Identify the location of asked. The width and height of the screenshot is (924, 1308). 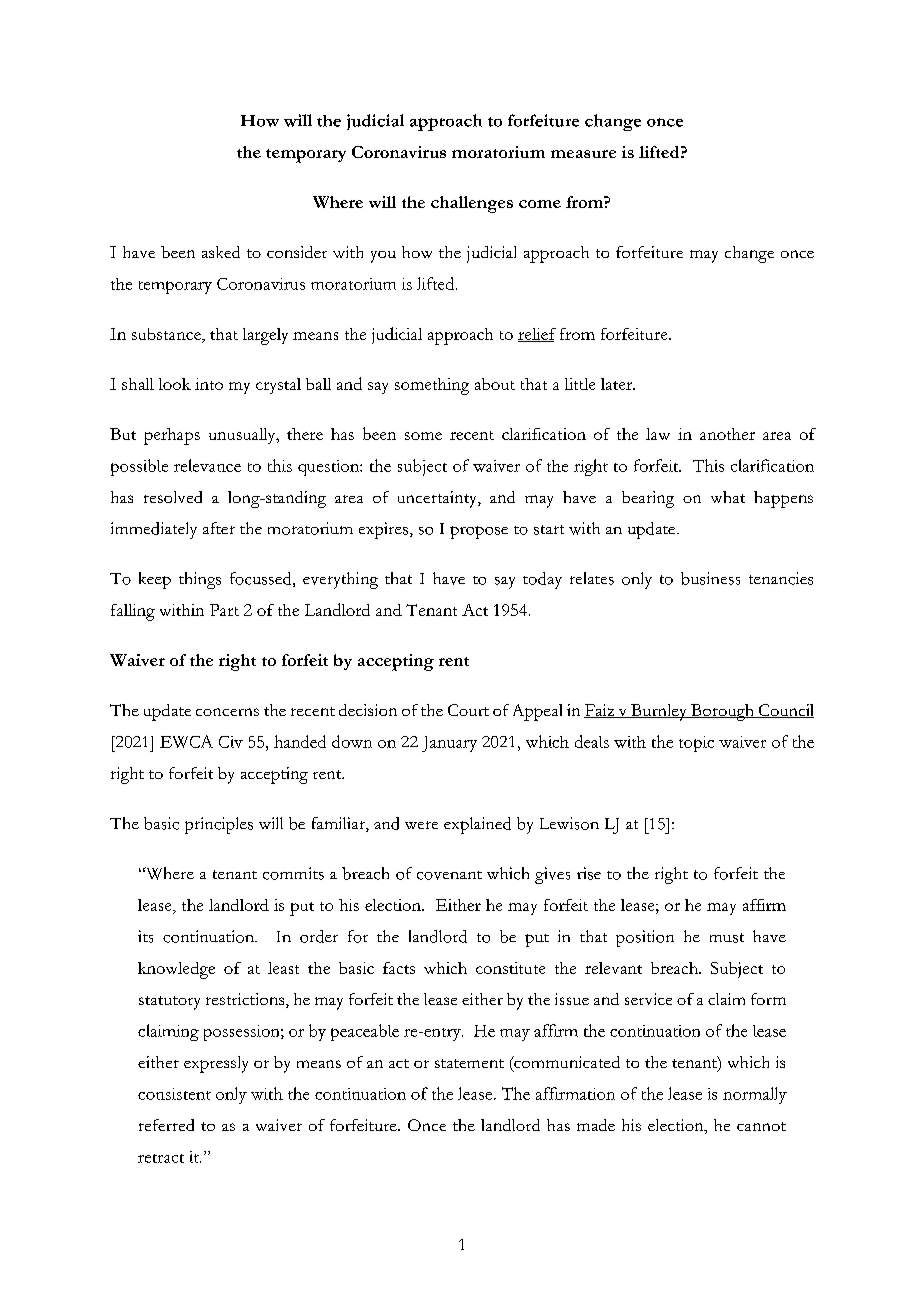
(221, 252).
